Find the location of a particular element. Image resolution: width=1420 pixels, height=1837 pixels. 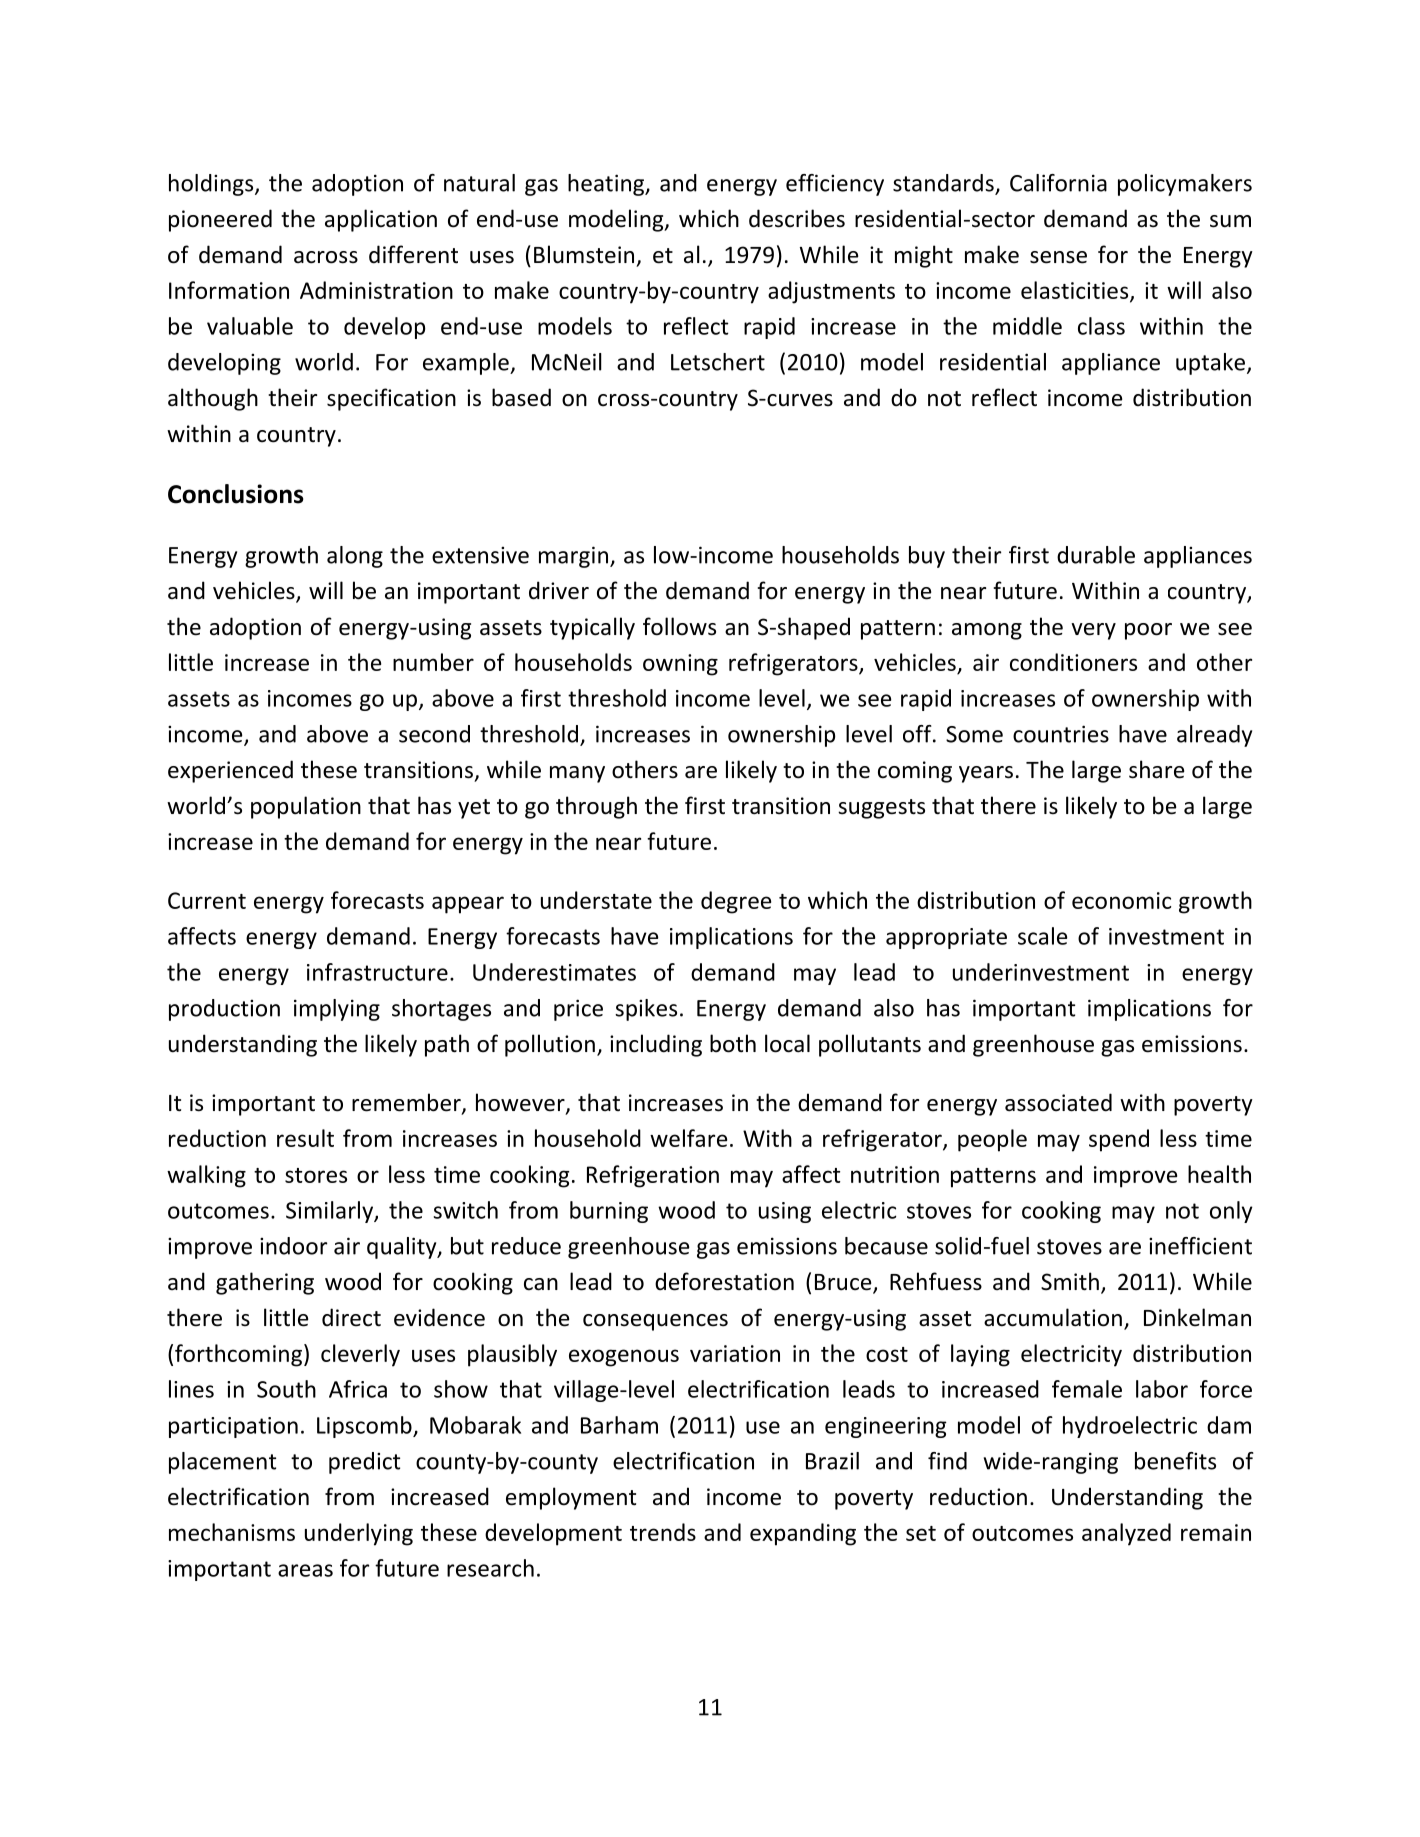

application is located at coordinates (381, 220).
